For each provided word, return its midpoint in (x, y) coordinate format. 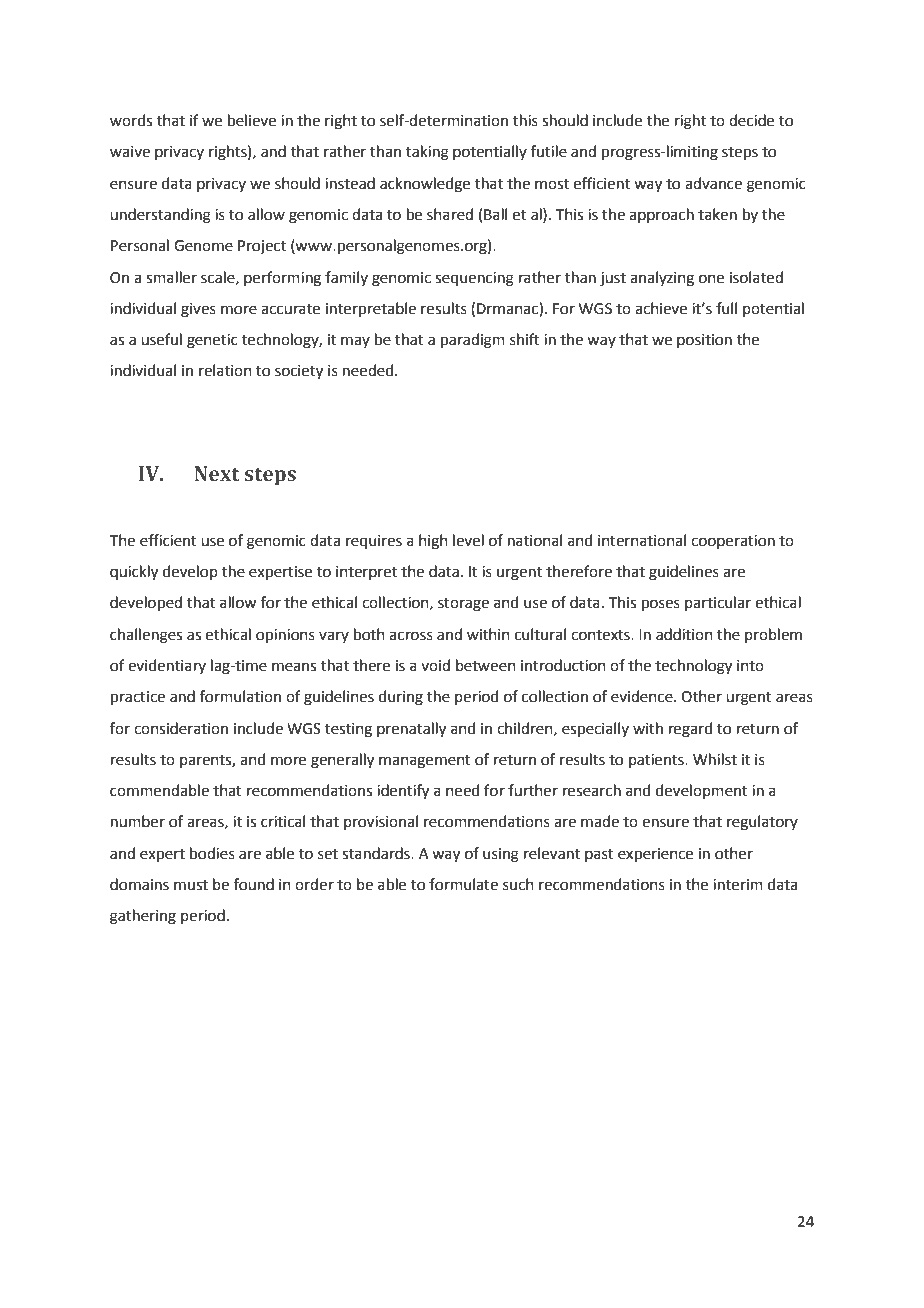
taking (427, 153)
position (704, 341)
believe (252, 120)
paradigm (473, 341)
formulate (463, 884)
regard (691, 730)
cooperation (733, 542)
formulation (240, 696)
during (401, 698)
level (468, 540)
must (191, 885)
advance (713, 183)
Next (217, 474)
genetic (212, 341)
